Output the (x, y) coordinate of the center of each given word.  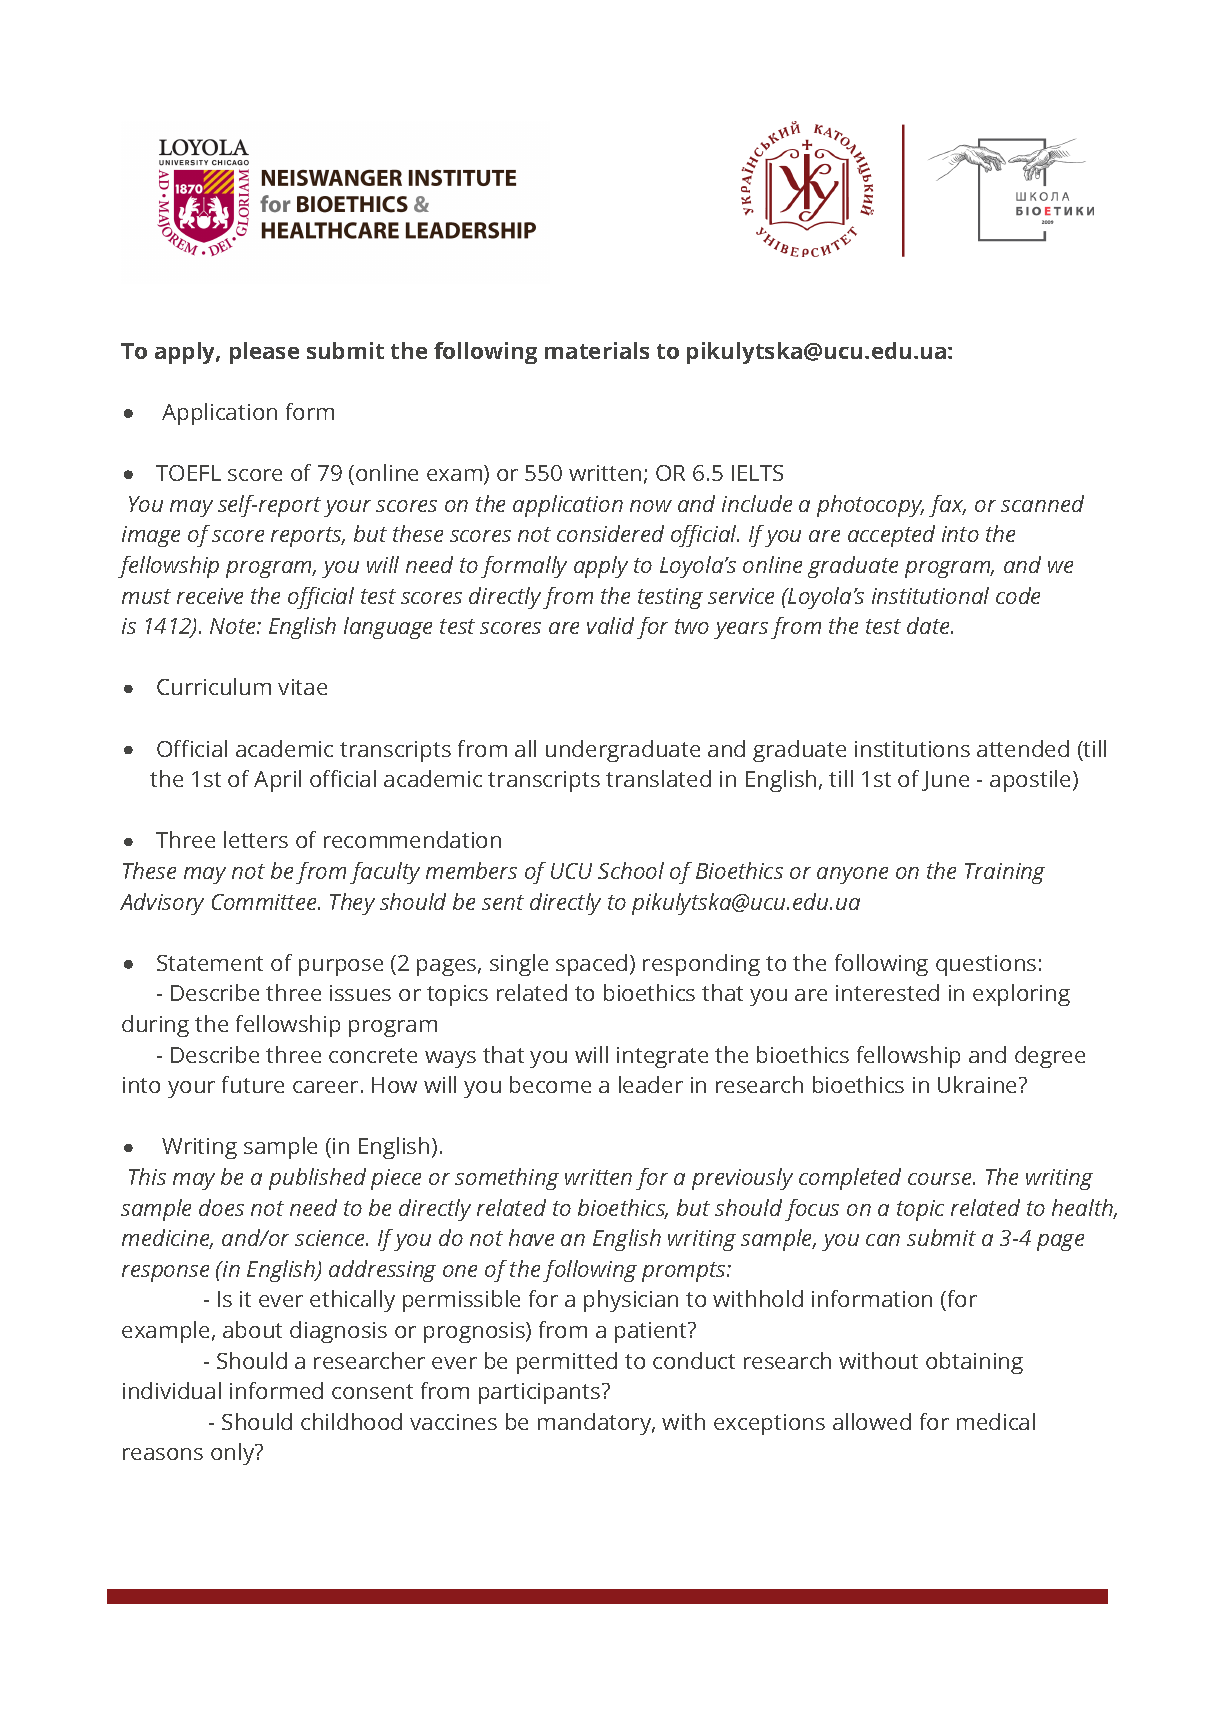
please (264, 353)
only (234, 1454)
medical (996, 1421)
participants (541, 1393)
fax (947, 506)
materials (597, 350)
